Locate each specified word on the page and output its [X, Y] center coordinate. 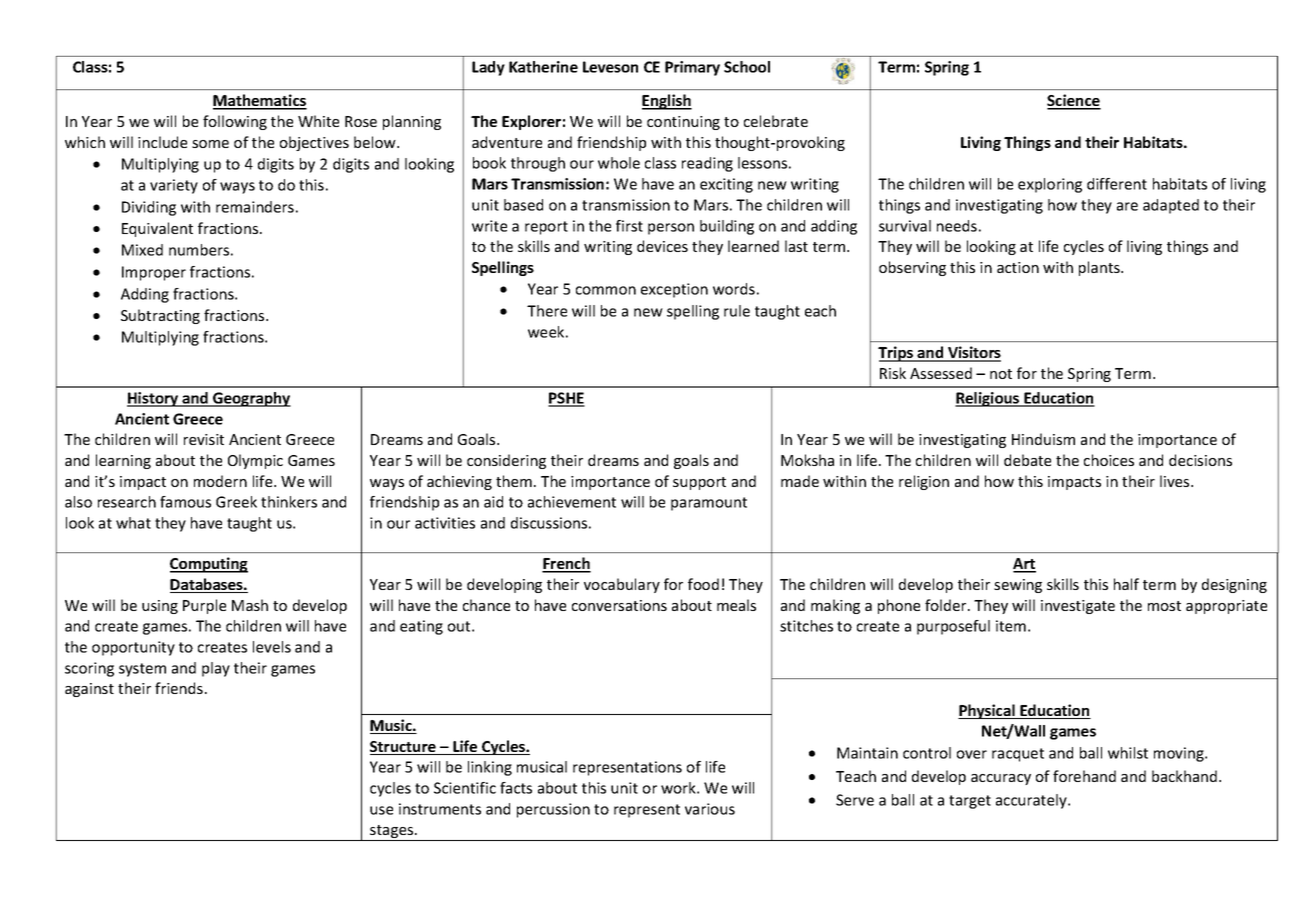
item [1011, 626]
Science [1074, 101]
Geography [251, 399]
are [1127, 206]
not [1001, 374]
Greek [236, 502]
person [671, 229]
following [235, 122]
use [381, 810]
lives [1176, 481]
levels [272, 647]
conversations [619, 605]
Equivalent [157, 229]
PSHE [566, 399]
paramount [709, 504]
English [667, 102]
